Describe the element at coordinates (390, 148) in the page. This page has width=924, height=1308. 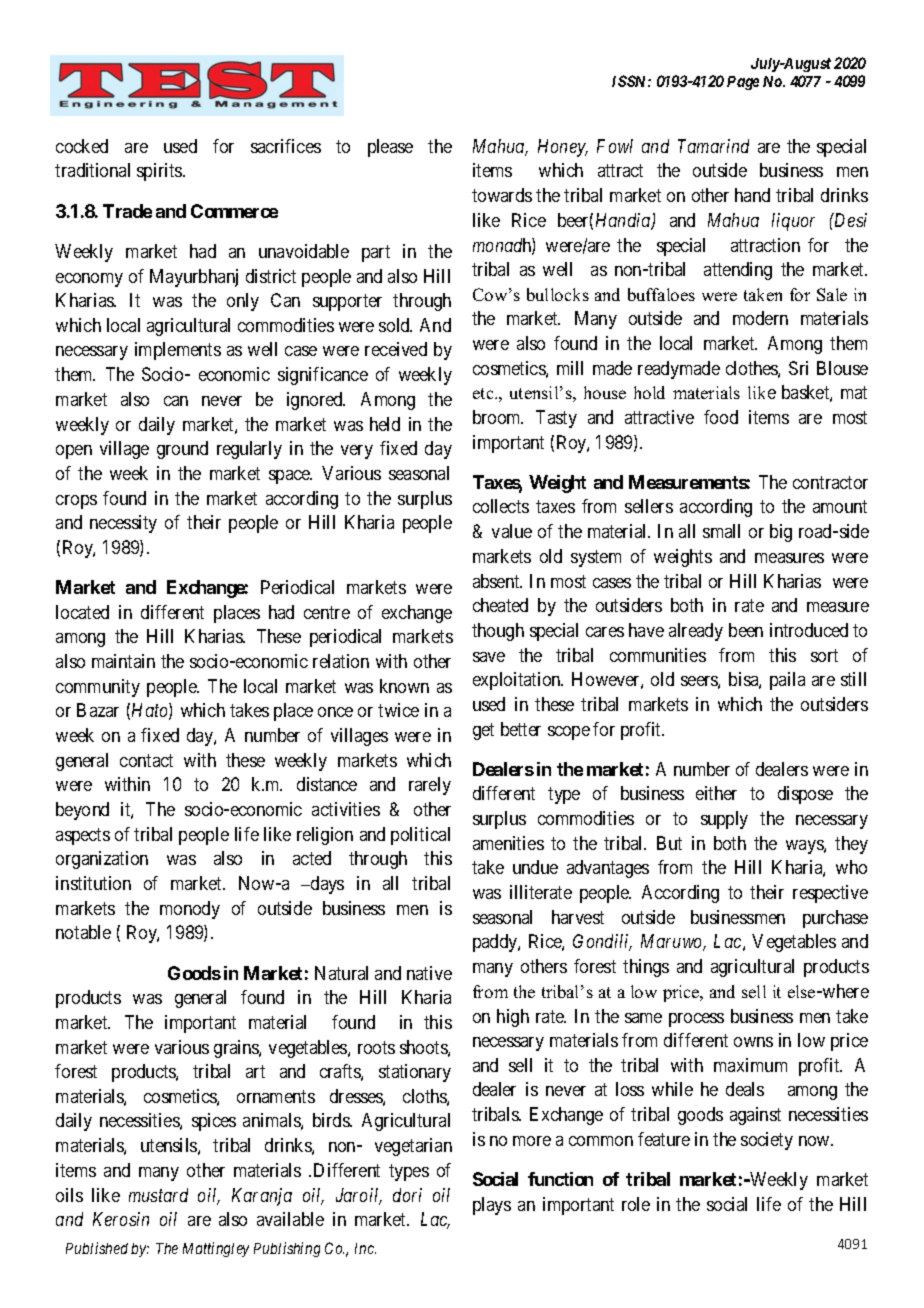
I see `please` at that location.
